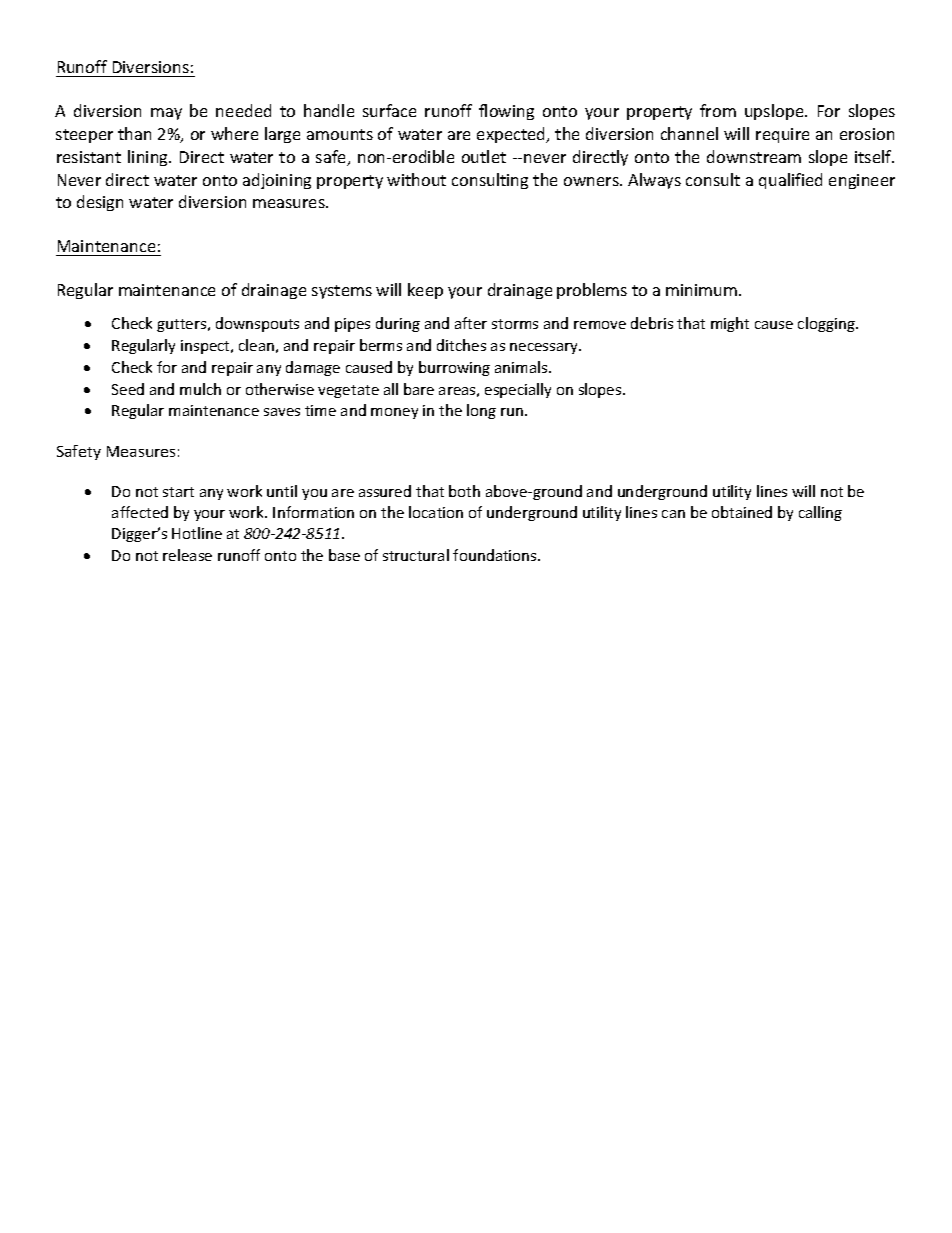  What do you see at coordinates (282, 412) in the document?
I see `saves` at bounding box center [282, 412].
